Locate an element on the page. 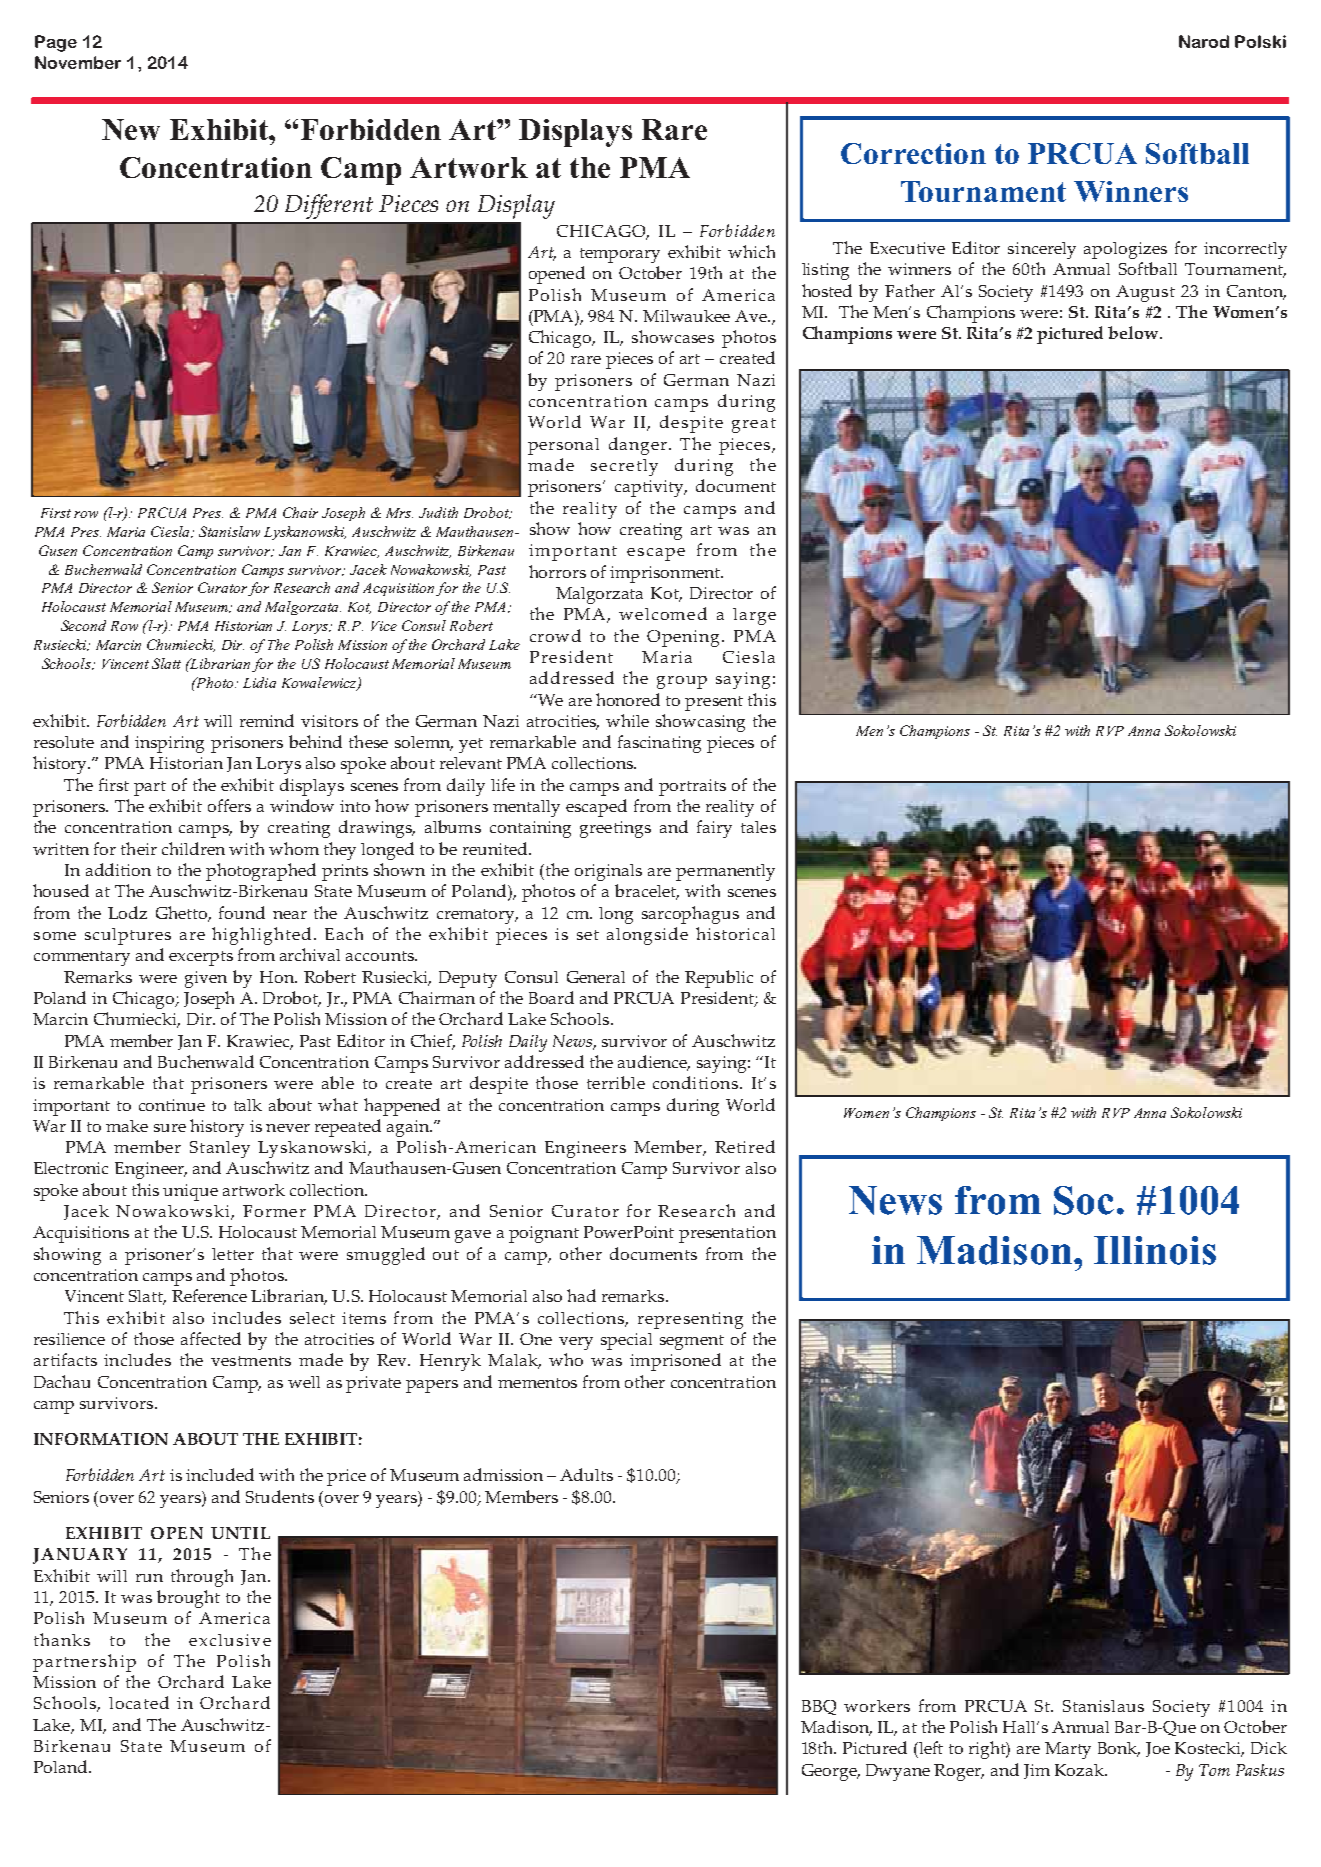 This document has height=1867, width=1321. located is located at coordinates (139, 1702).
